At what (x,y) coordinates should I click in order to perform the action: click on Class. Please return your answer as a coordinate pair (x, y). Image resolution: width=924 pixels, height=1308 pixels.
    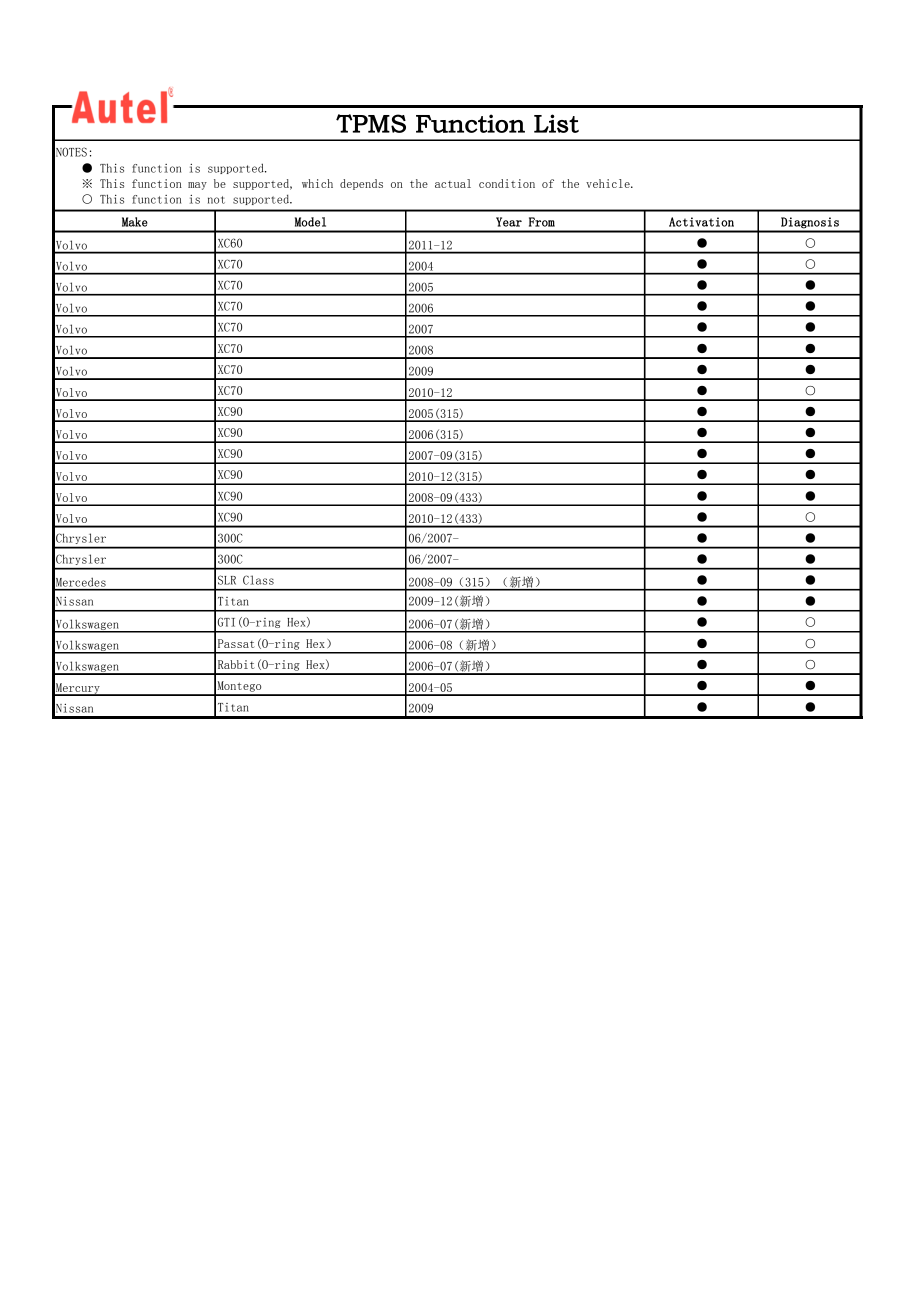
    Looking at the image, I should click on (258, 580).
